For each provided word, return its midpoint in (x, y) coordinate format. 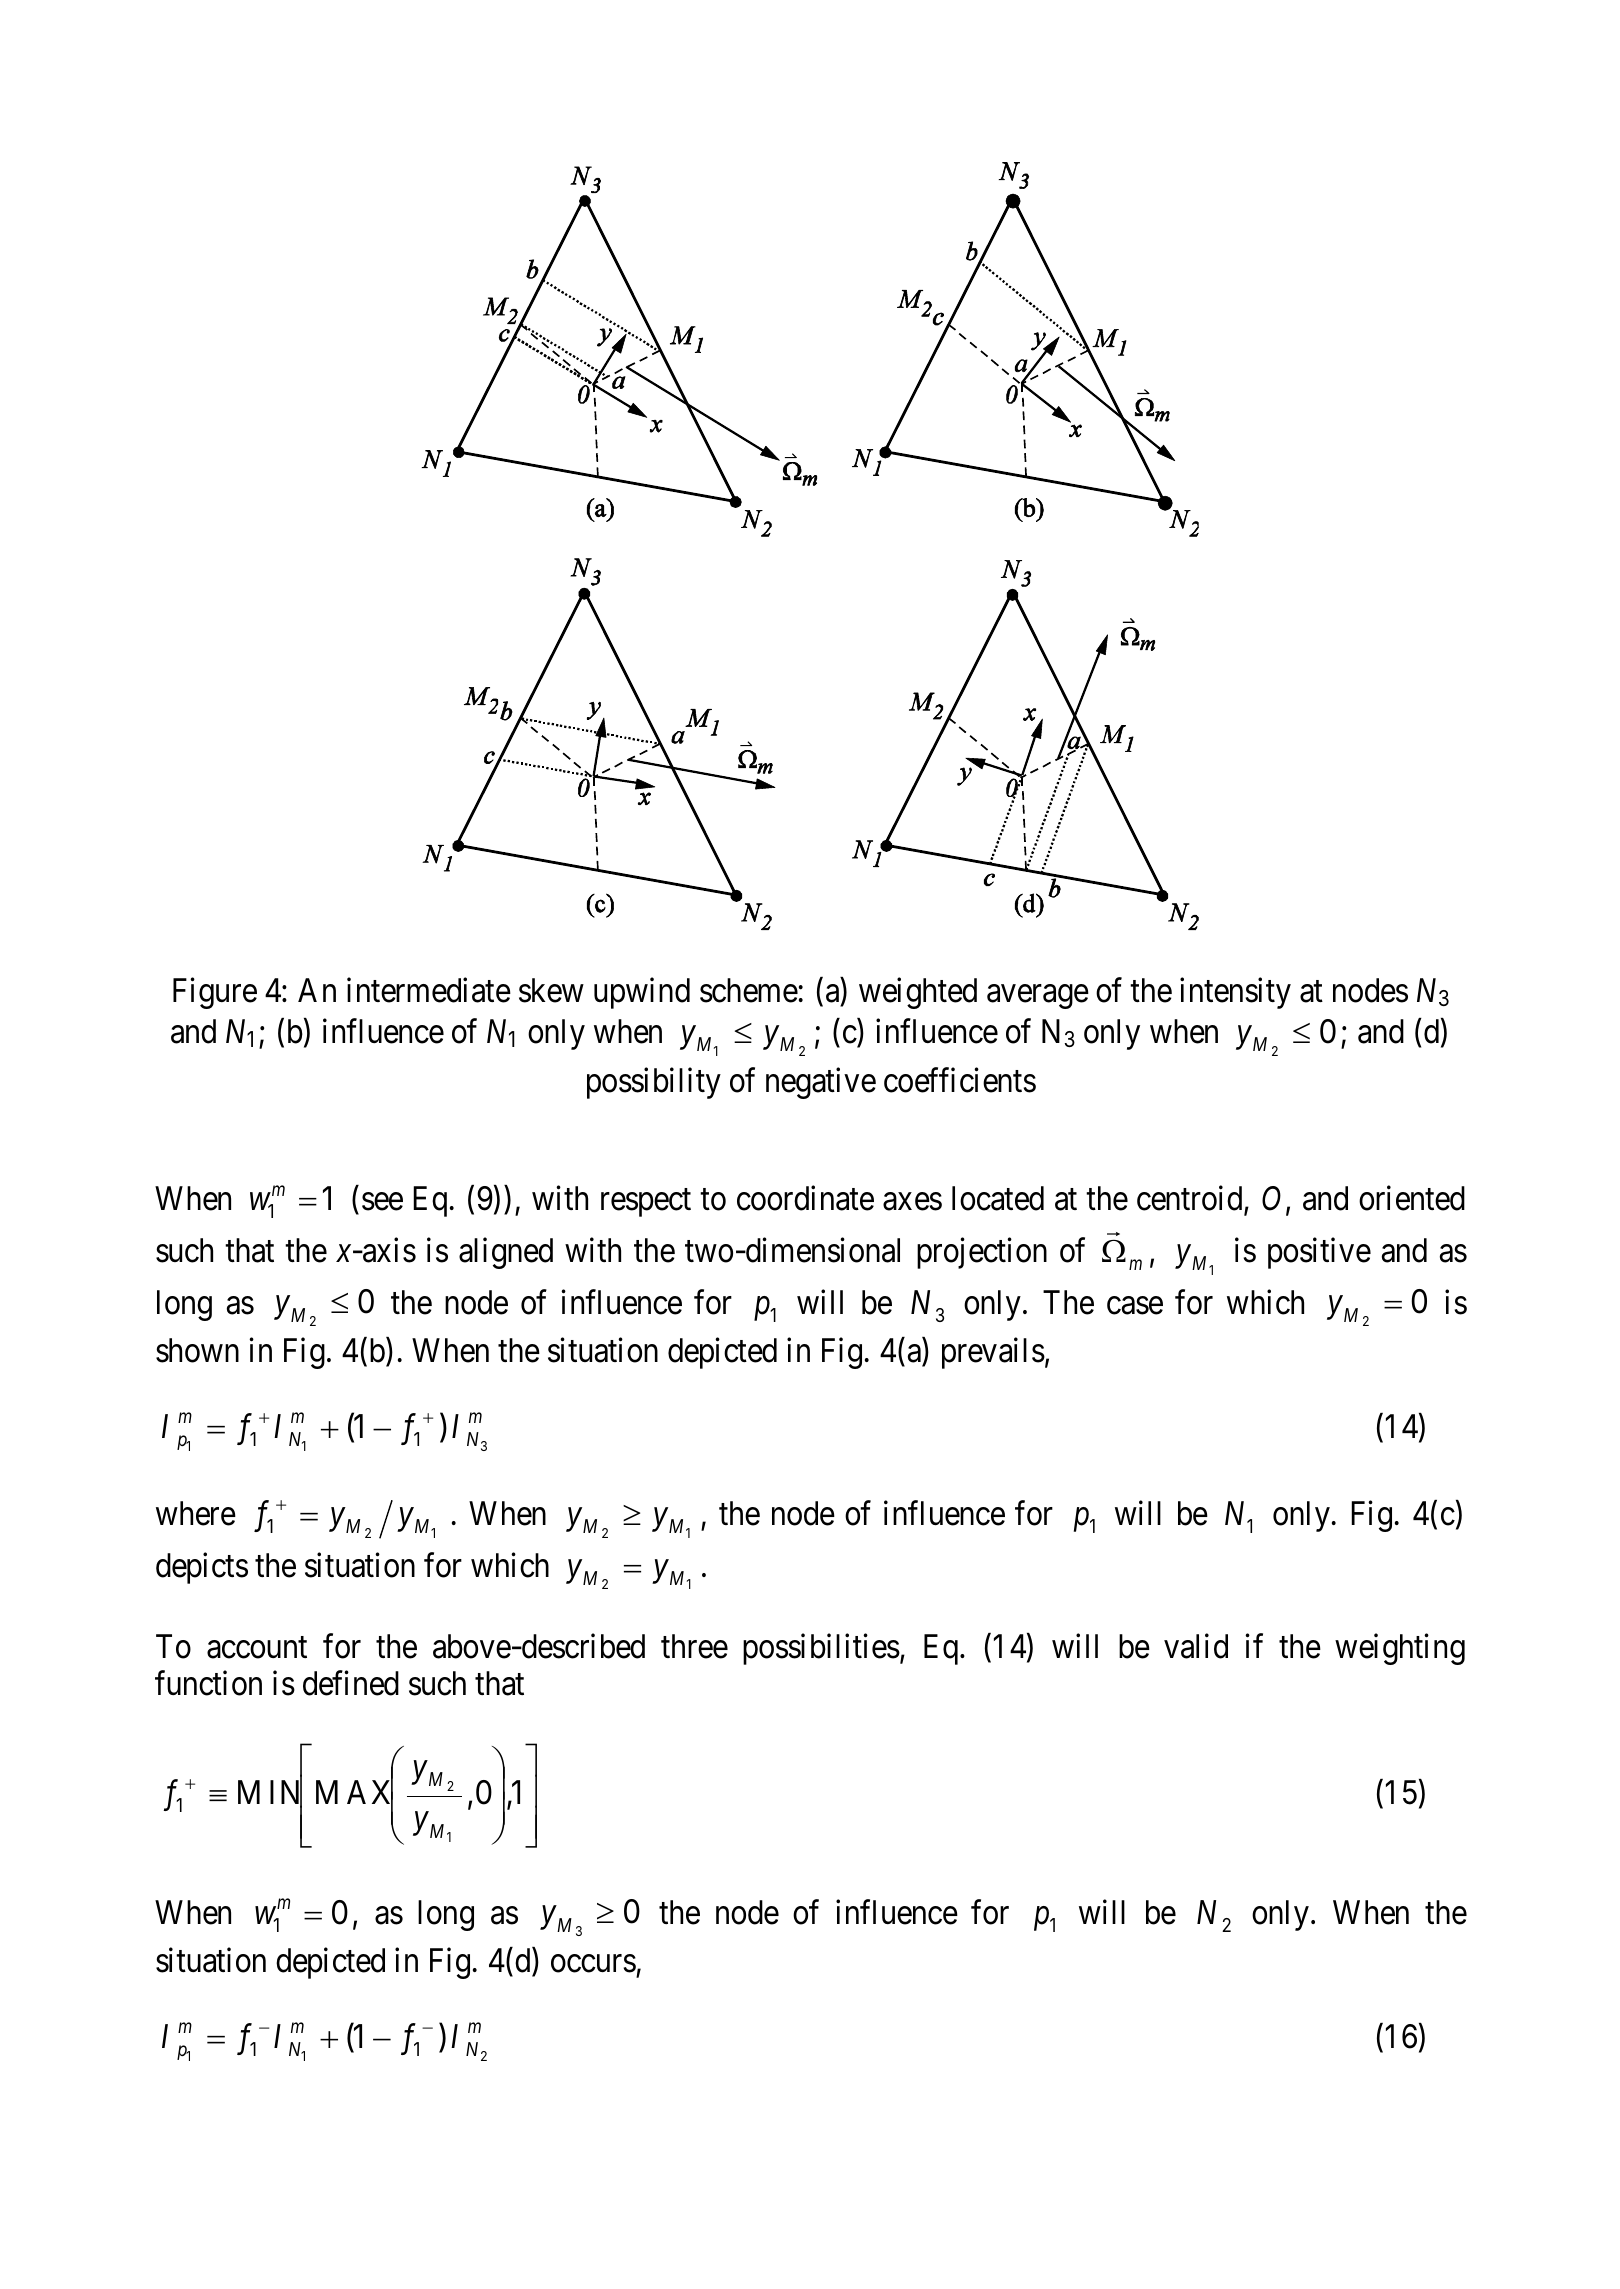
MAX (354, 1793)
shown (197, 1350)
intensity (1235, 993)
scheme (749, 990)
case (1135, 1306)
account (257, 1648)
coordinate (805, 1198)
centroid (1191, 1199)
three (694, 1646)
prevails (993, 1353)
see (382, 1202)
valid (1196, 1646)
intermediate (429, 990)
